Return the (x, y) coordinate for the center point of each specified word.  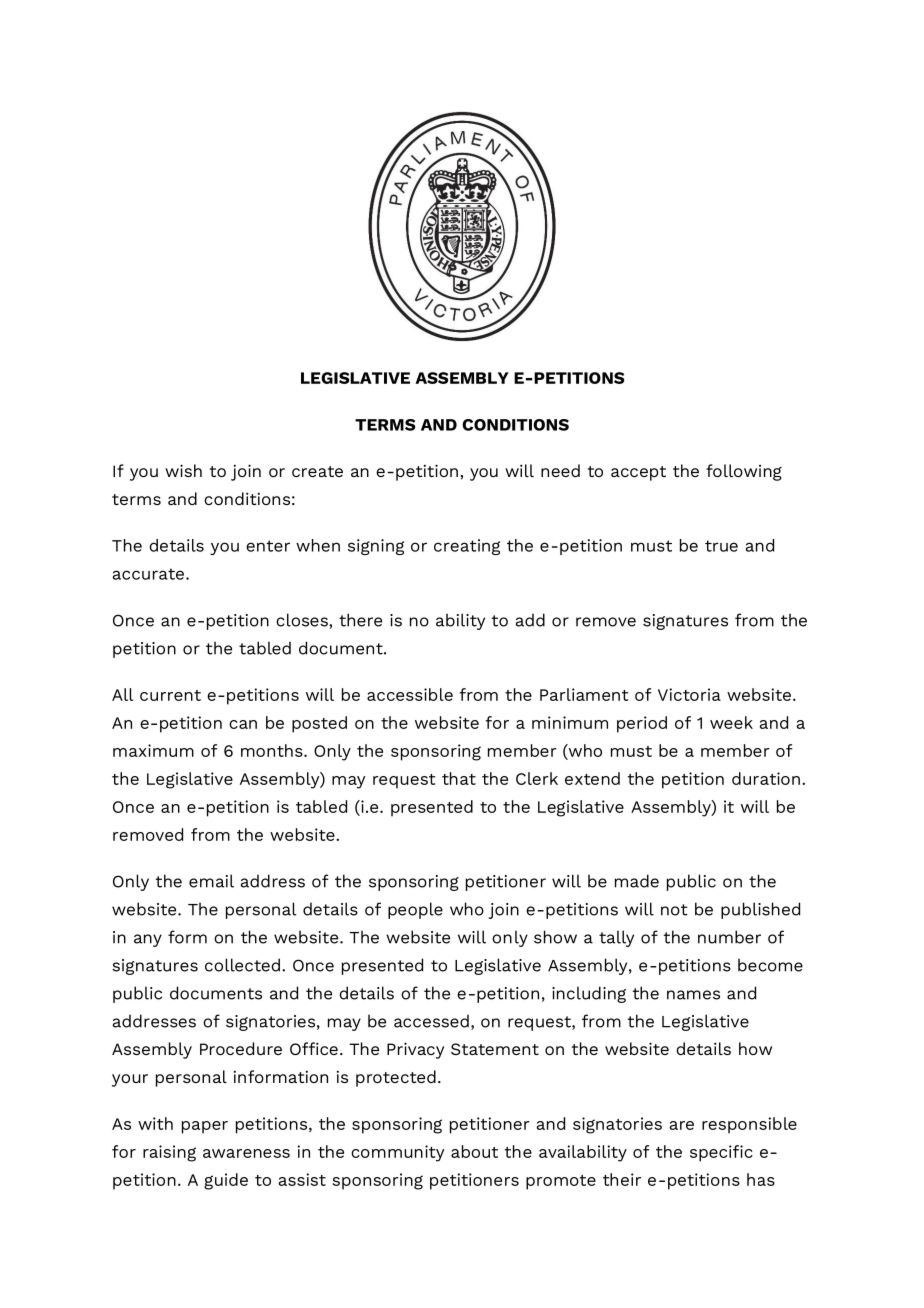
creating (467, 547)
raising (169, 1153)
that (459, 778)
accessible (410, 694)
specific (721, 1153)
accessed (431, 1021)
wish (183, 470)
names (693, 995)
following (744, 472)
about (474, 1151)
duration (766, 778)
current (170, 695)
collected (242, 965)
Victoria (689, 694)
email (211, 881)
